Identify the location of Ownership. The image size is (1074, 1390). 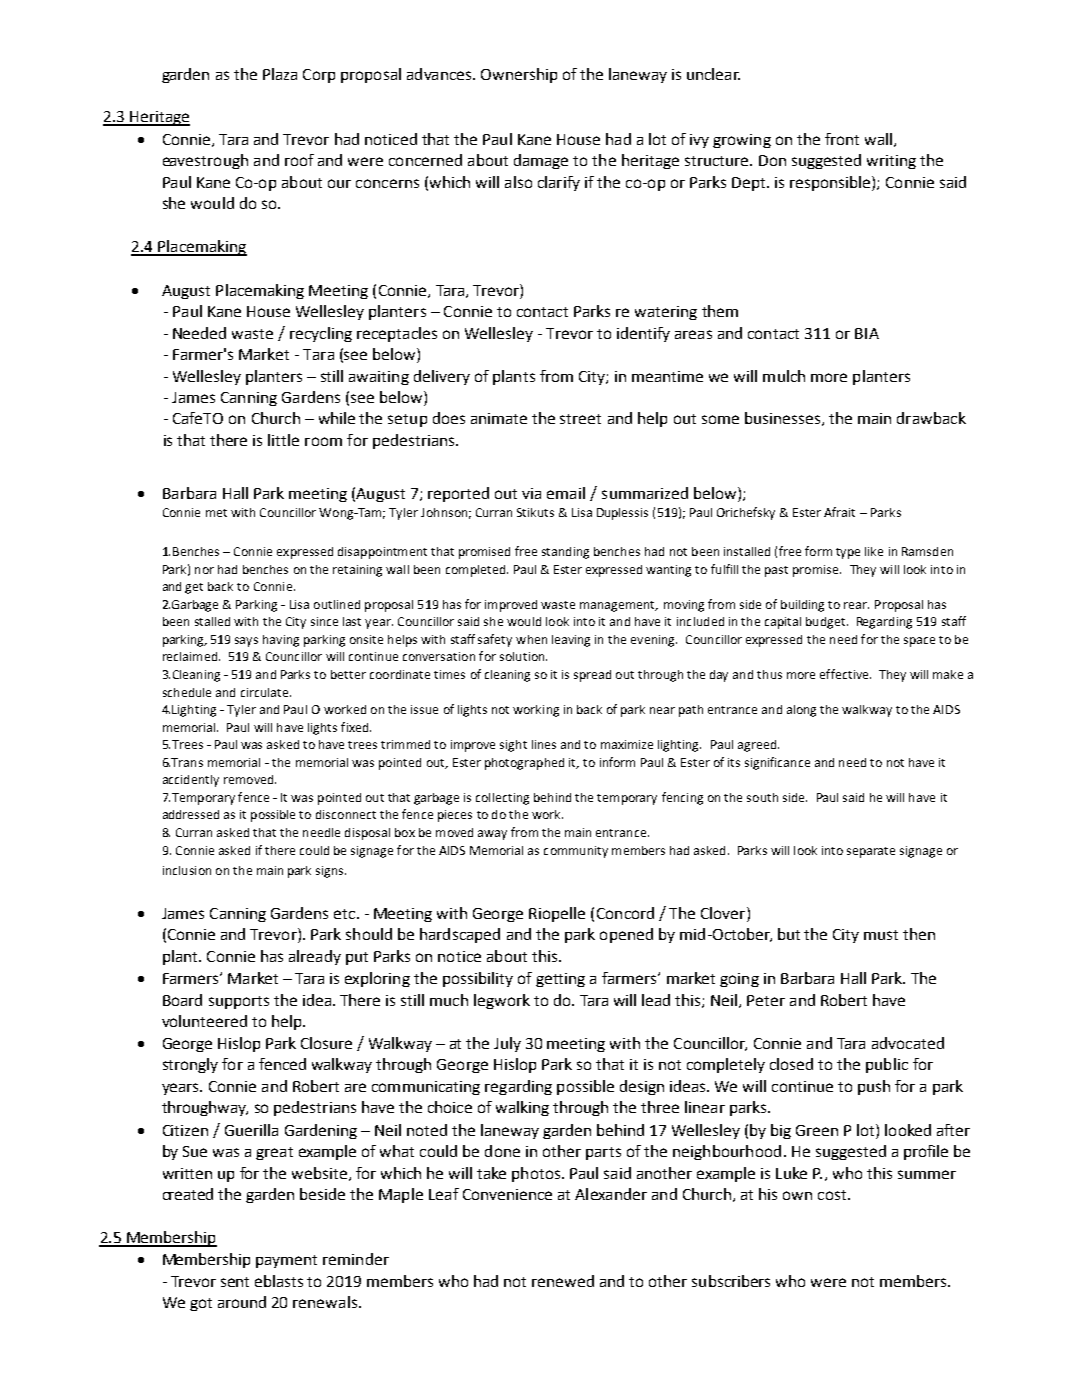
(519, 75).
